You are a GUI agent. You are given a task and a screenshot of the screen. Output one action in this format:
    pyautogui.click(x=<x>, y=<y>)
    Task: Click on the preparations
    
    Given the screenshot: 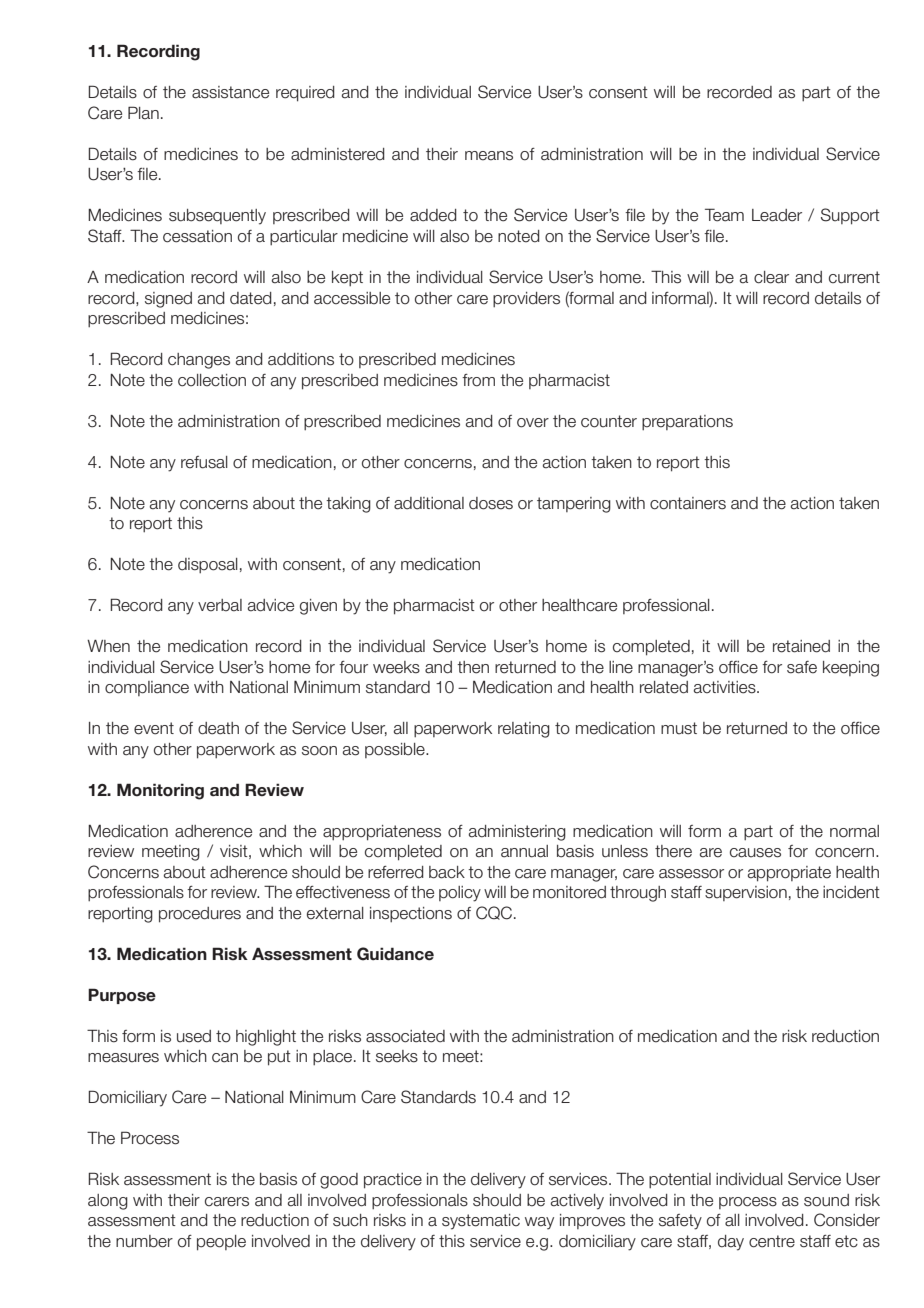 What is the action you would take?
    pyautogui.click(x=687, y=422)
